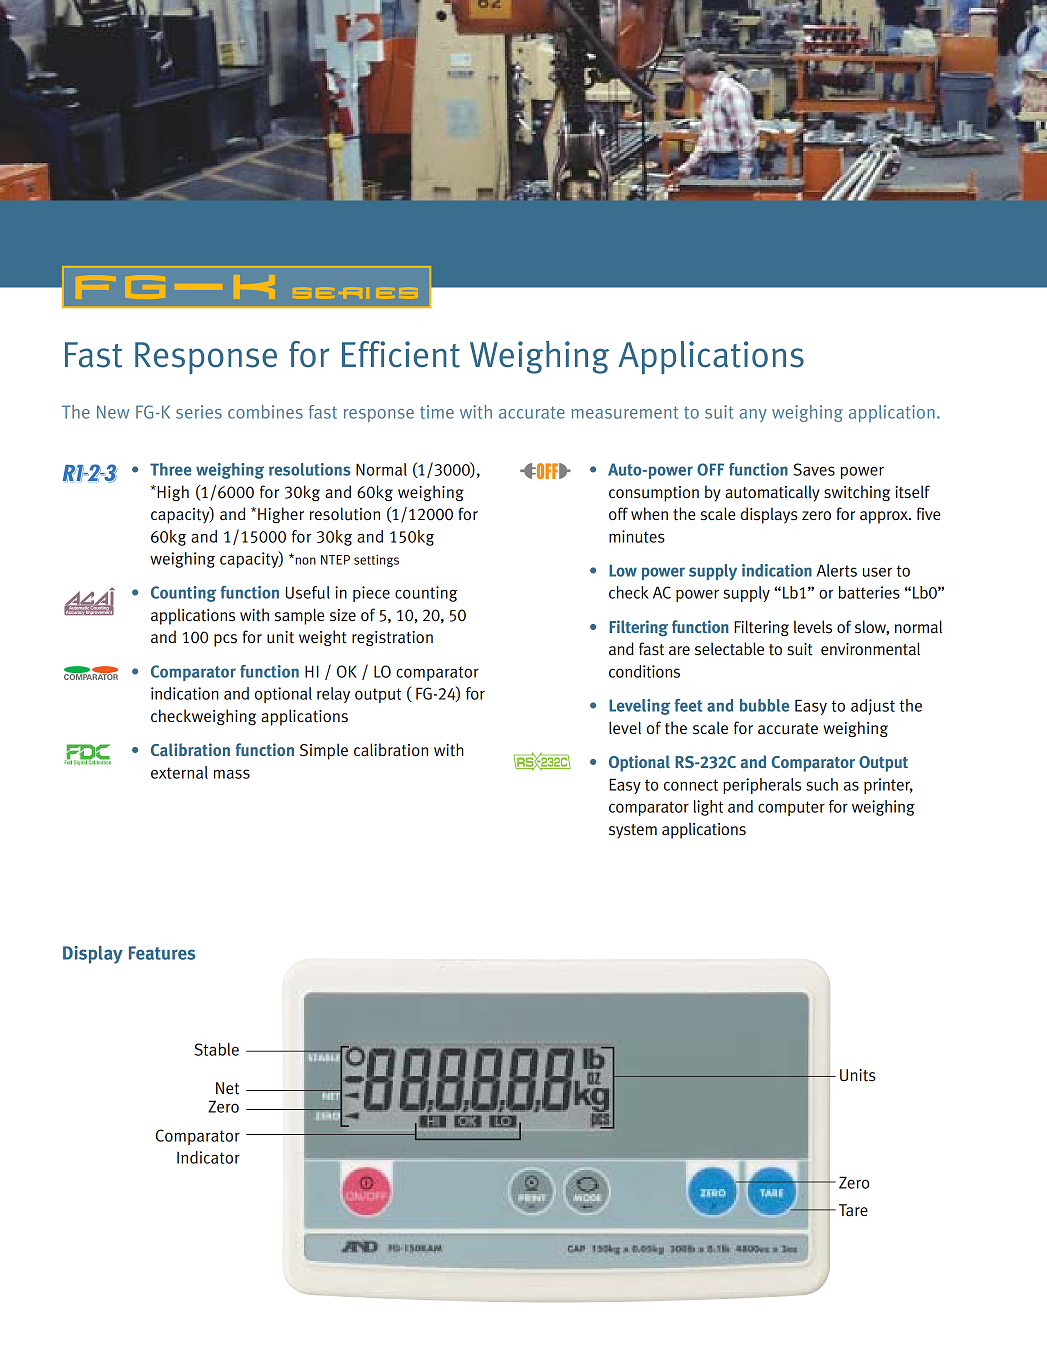 The height and width of the screenshot is (1355, 1047). I want to click on any, so click(753, 415).
